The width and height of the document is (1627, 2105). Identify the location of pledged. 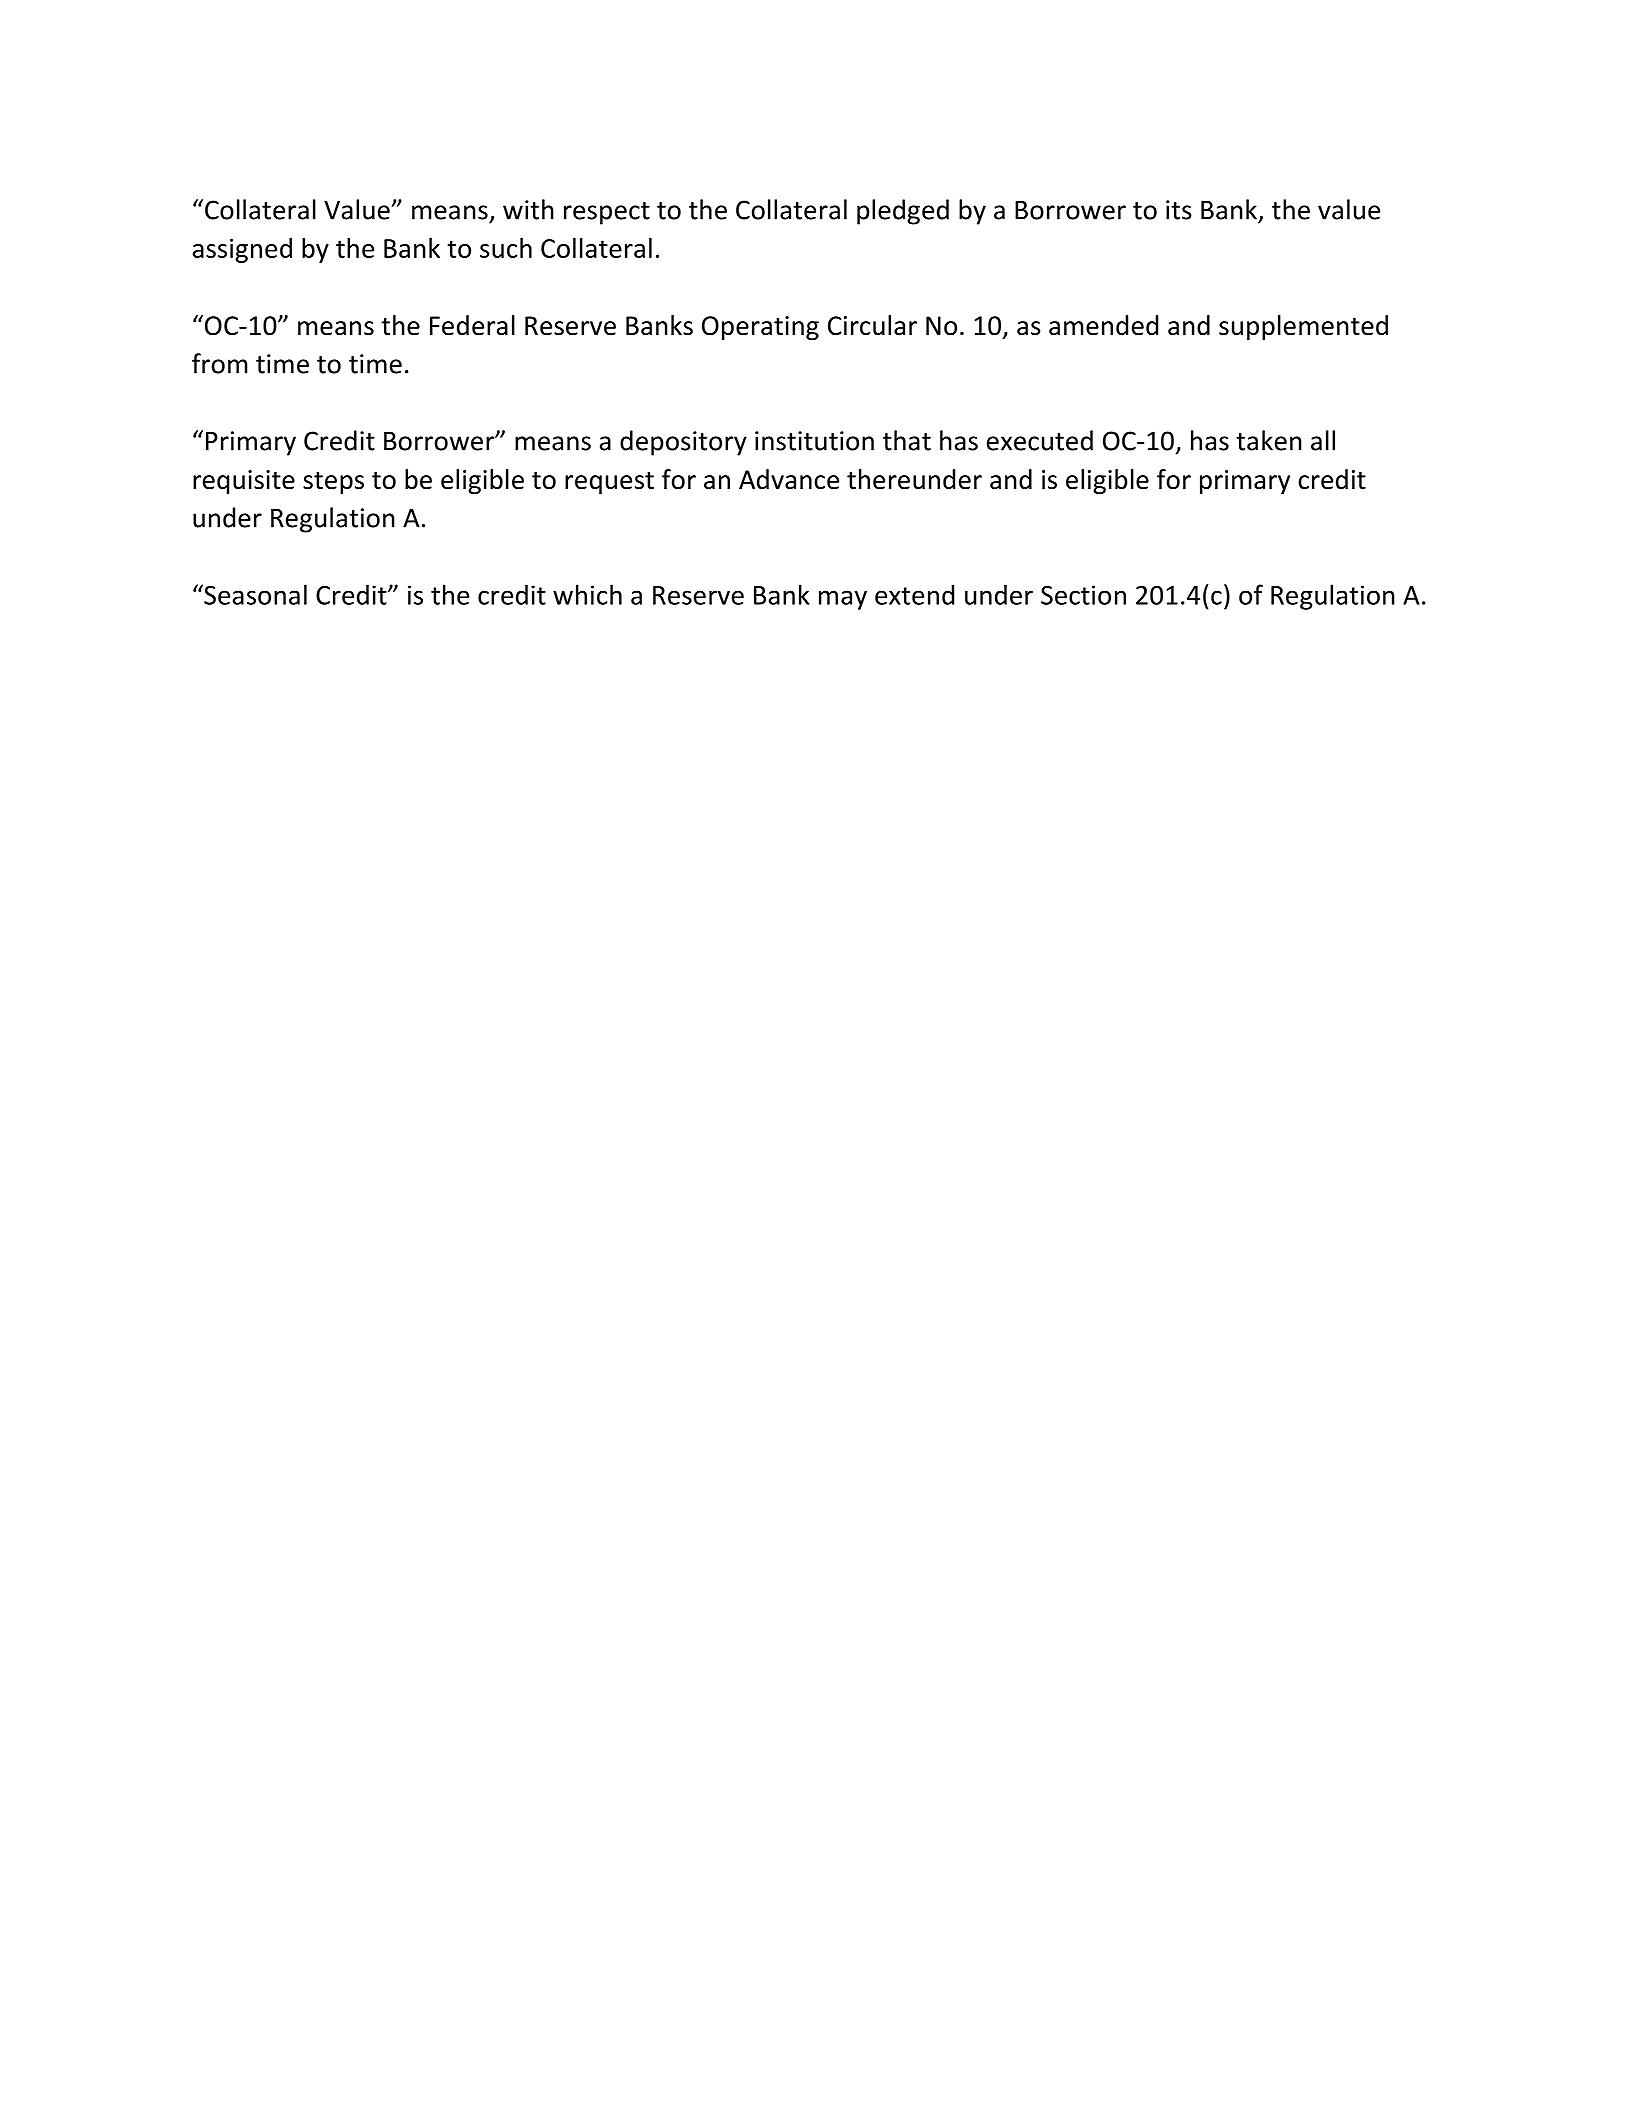
(903, 212).
